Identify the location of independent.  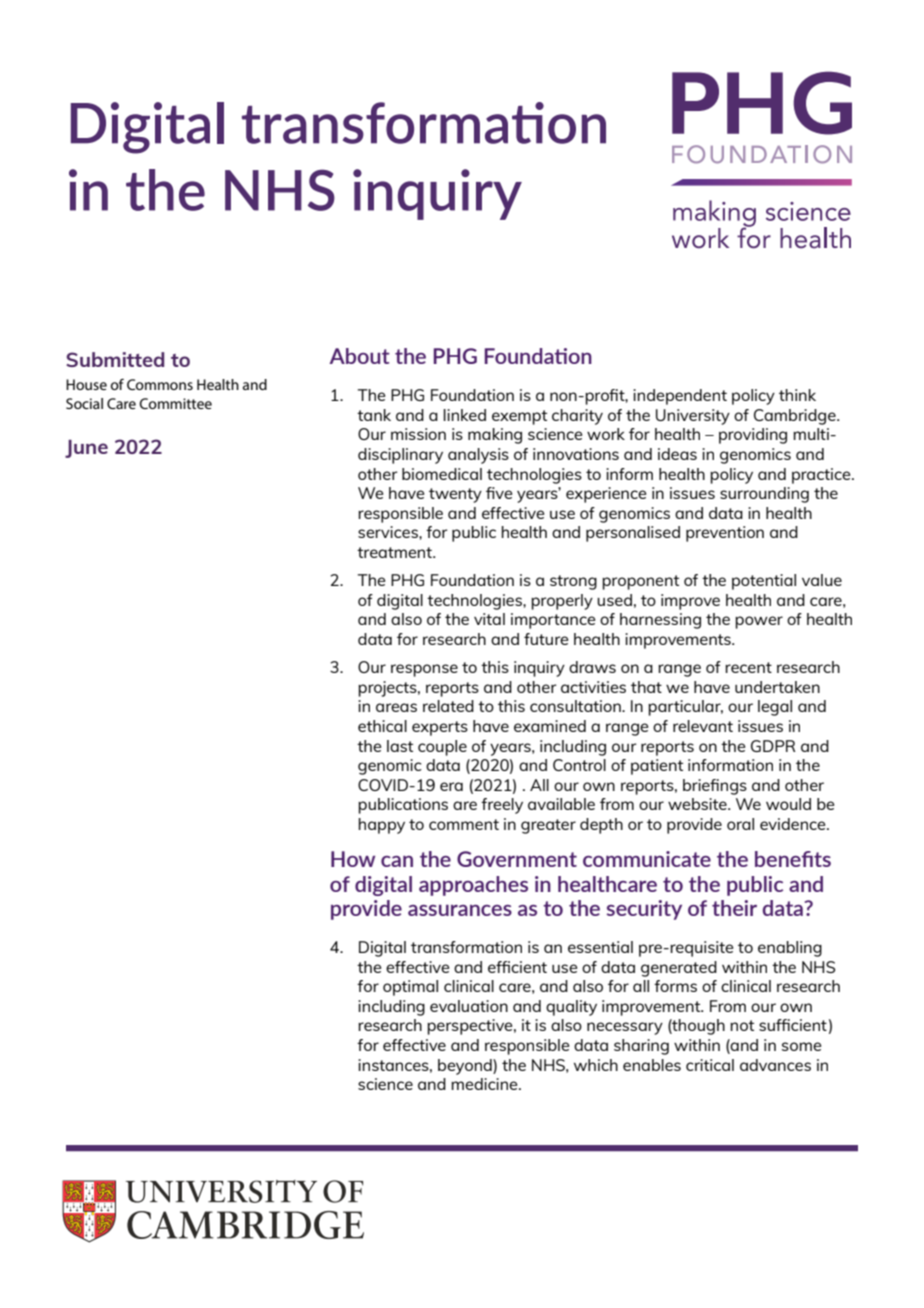
(680, 397).
